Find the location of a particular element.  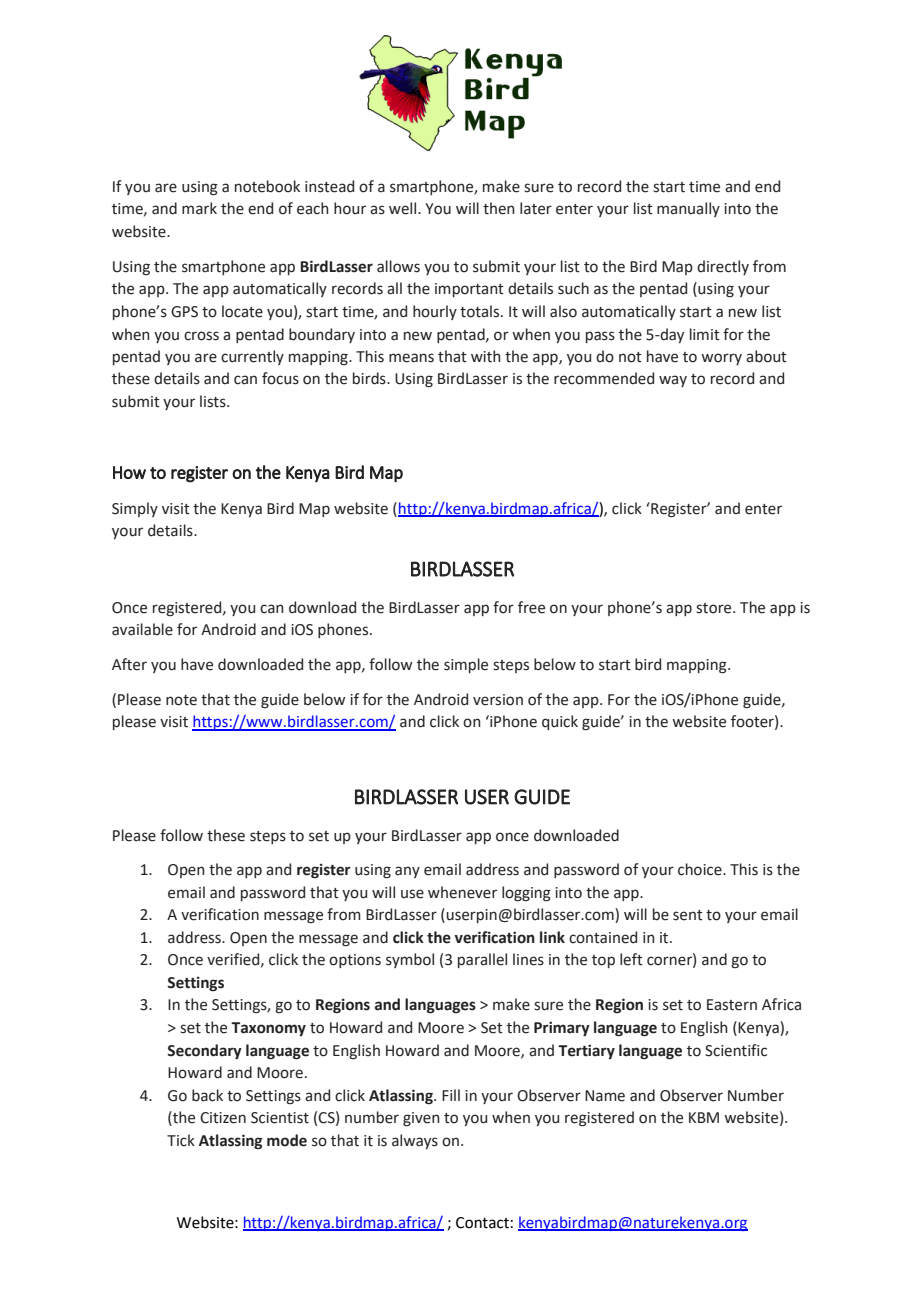

Tick is located at coordinates (181, 1140).
